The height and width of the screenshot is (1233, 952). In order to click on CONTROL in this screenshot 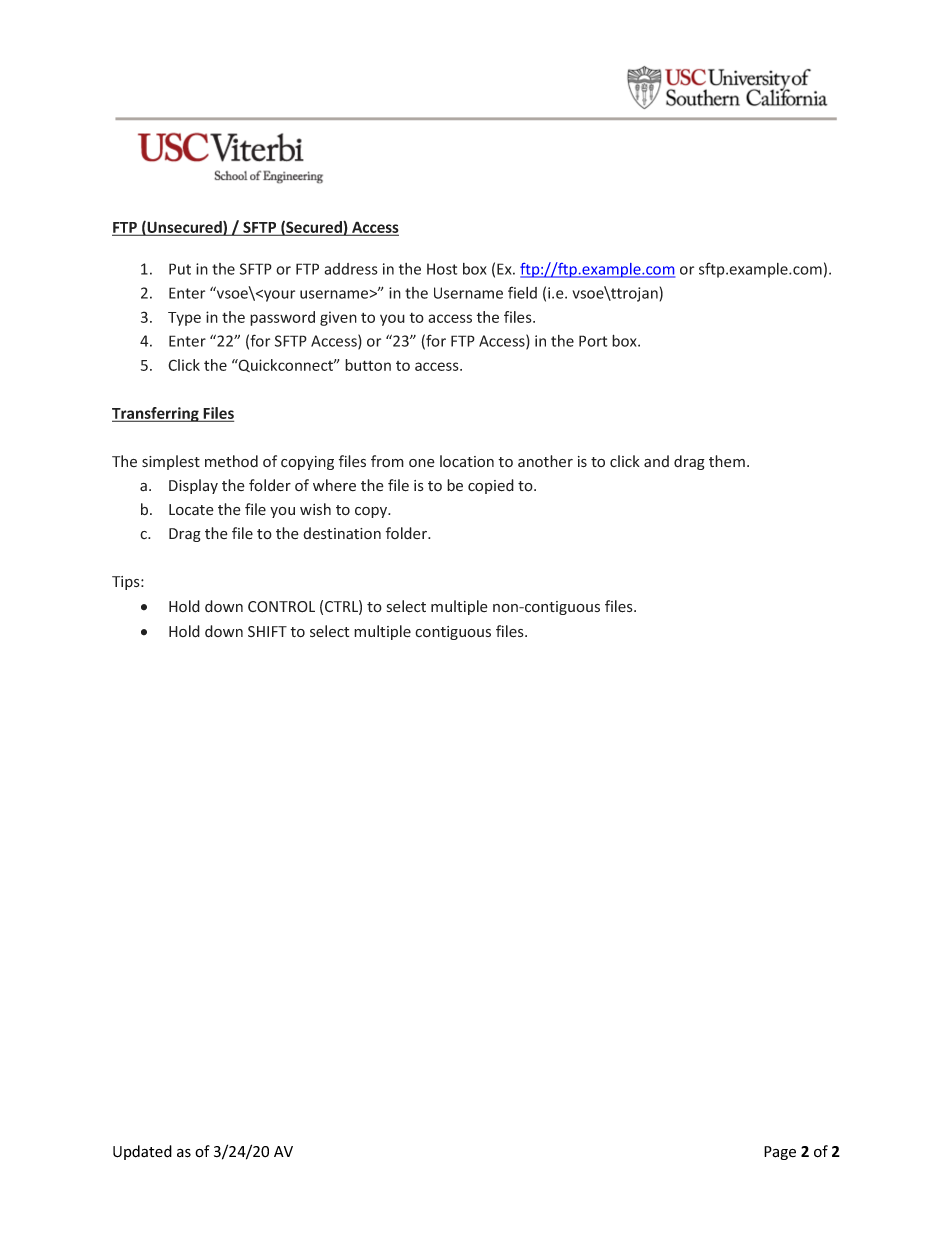, I will do `click(281, 607)`.
